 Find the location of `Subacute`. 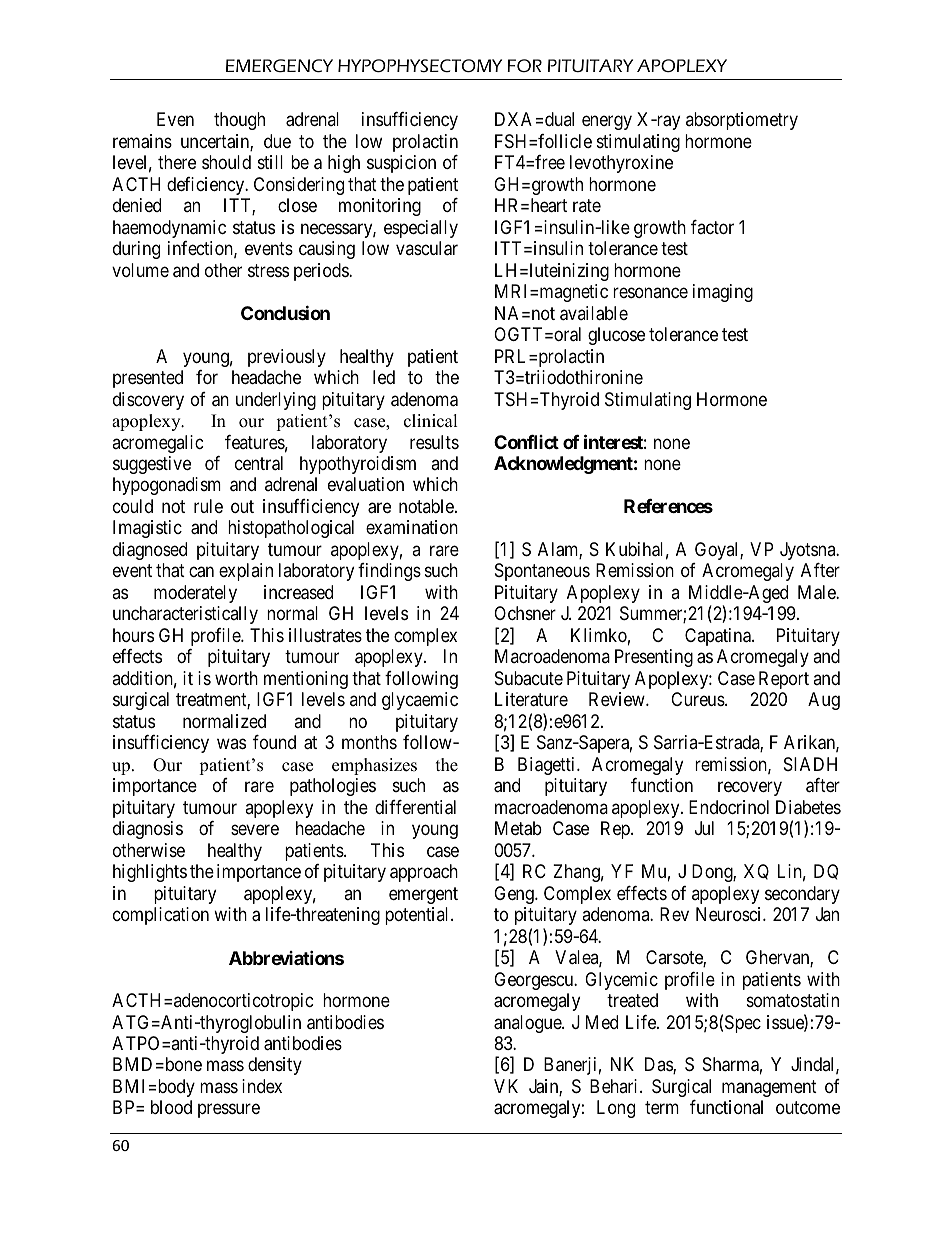

Subacute is located at coordinates (529, 678).
